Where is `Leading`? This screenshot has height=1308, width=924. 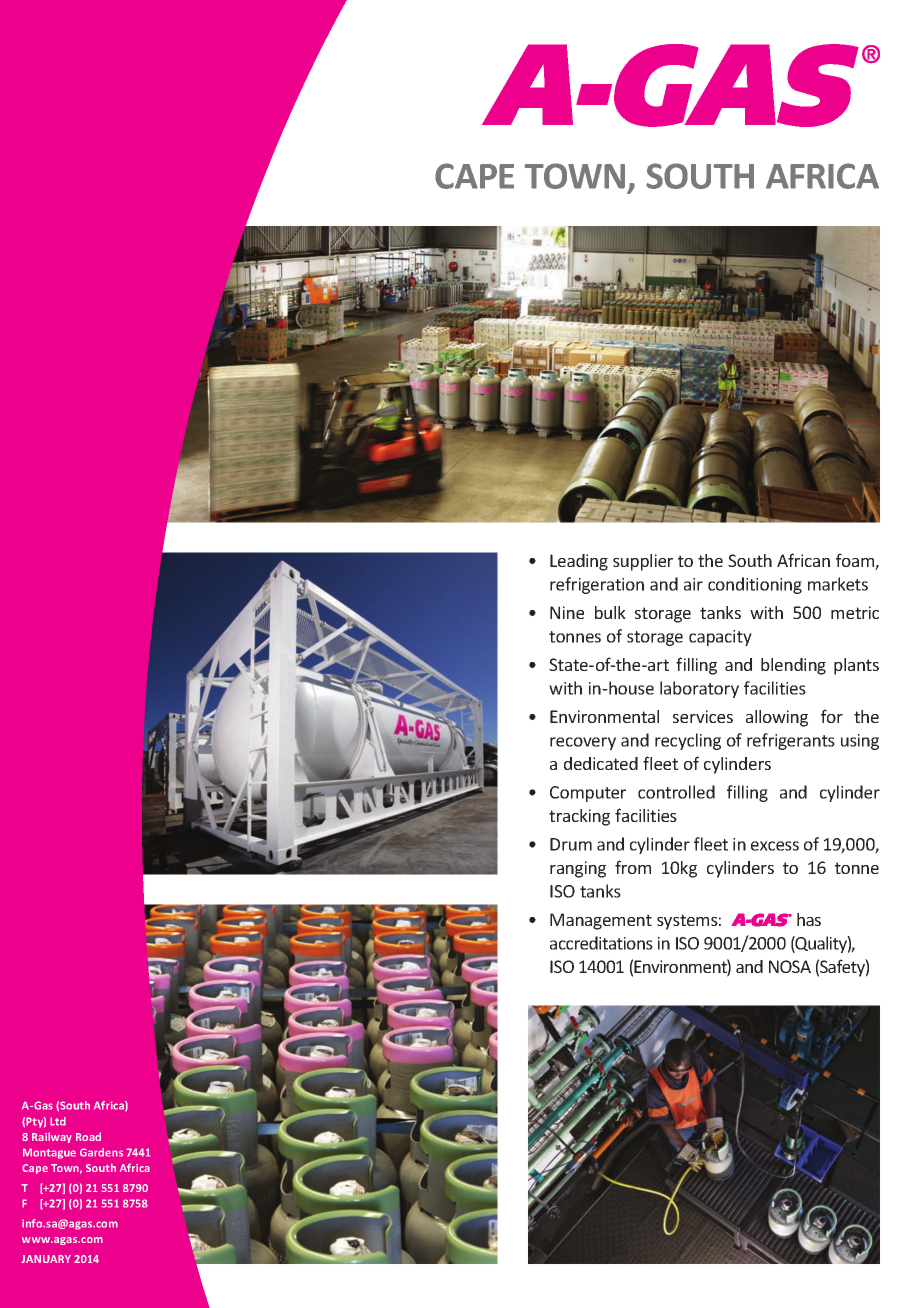
Leading is located at coordinates (579, 562).
